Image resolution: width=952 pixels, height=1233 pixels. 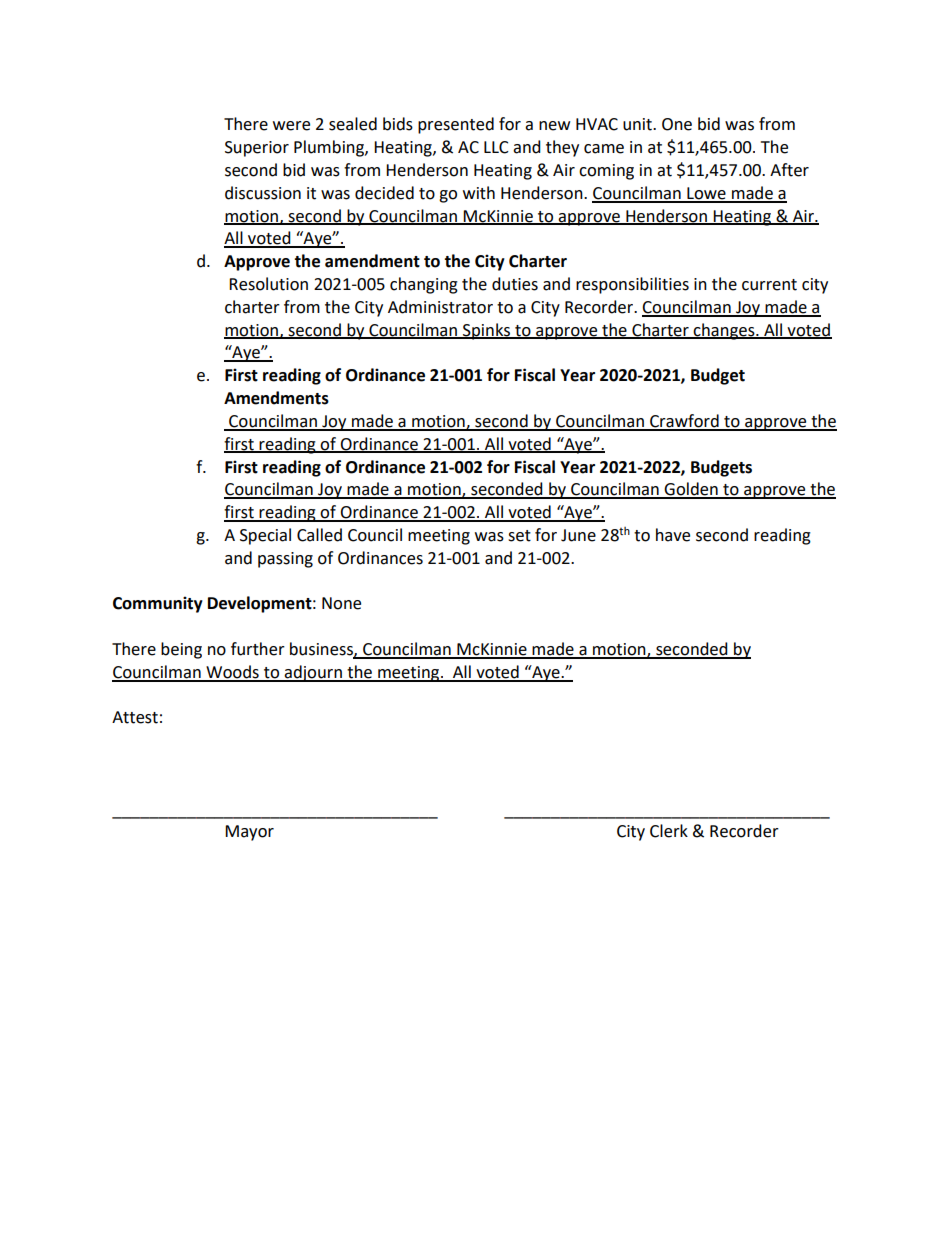 What do you see at coordinates (249, 833) in the page?
I see `Mayor` at bounding box center [249, 833].
